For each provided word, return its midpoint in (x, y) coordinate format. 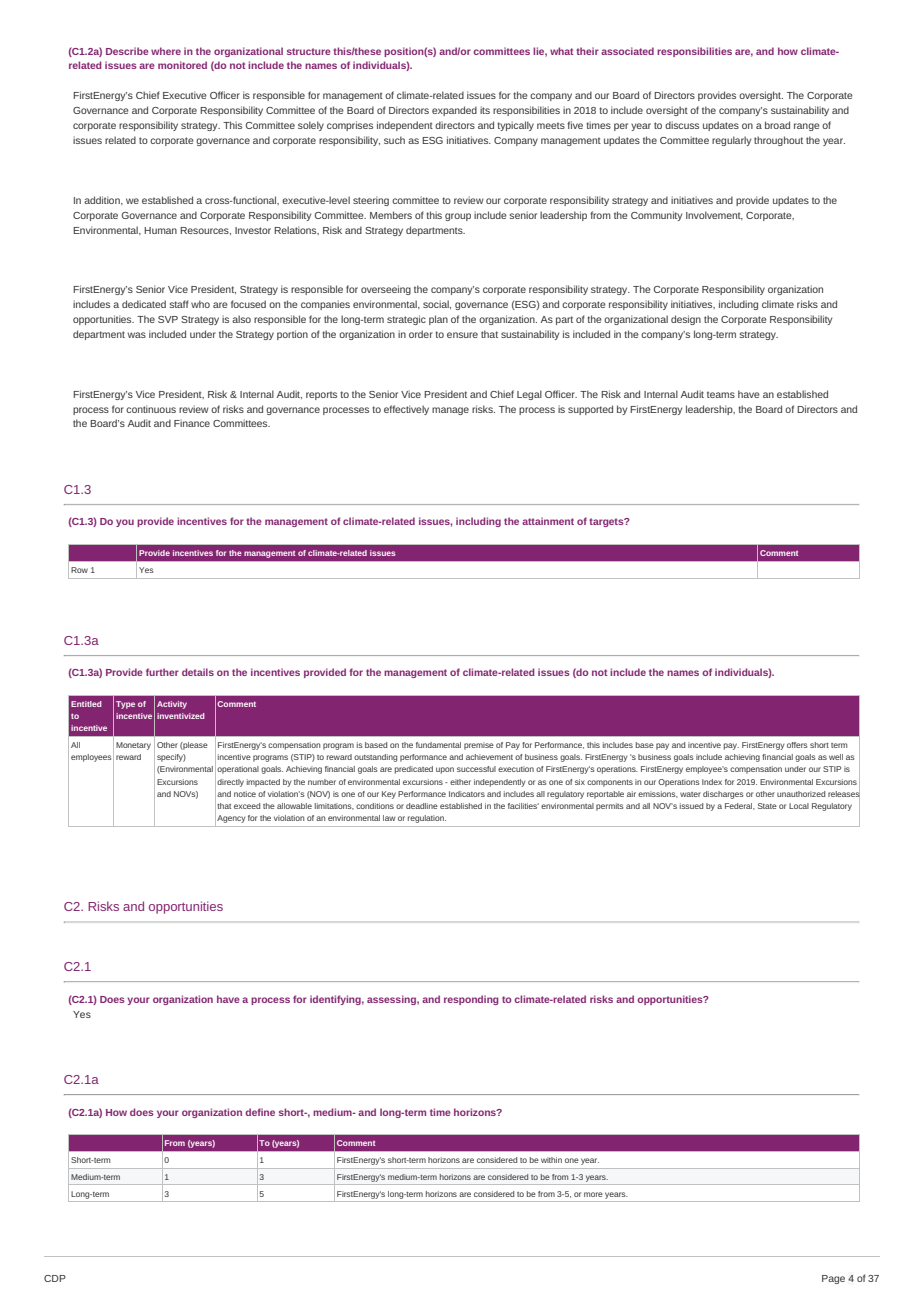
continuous (151, 409)
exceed (247, 806)
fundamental (438, 745)
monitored (182, 65)
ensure (462, 335)
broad (777, 125)
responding (471, 1000)
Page (833, 1279)
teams (721, 394)
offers (797, 745)
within (551, 1160)
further (162, 672)
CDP (55, 1278)
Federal (740, 806)
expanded (454, 111)
